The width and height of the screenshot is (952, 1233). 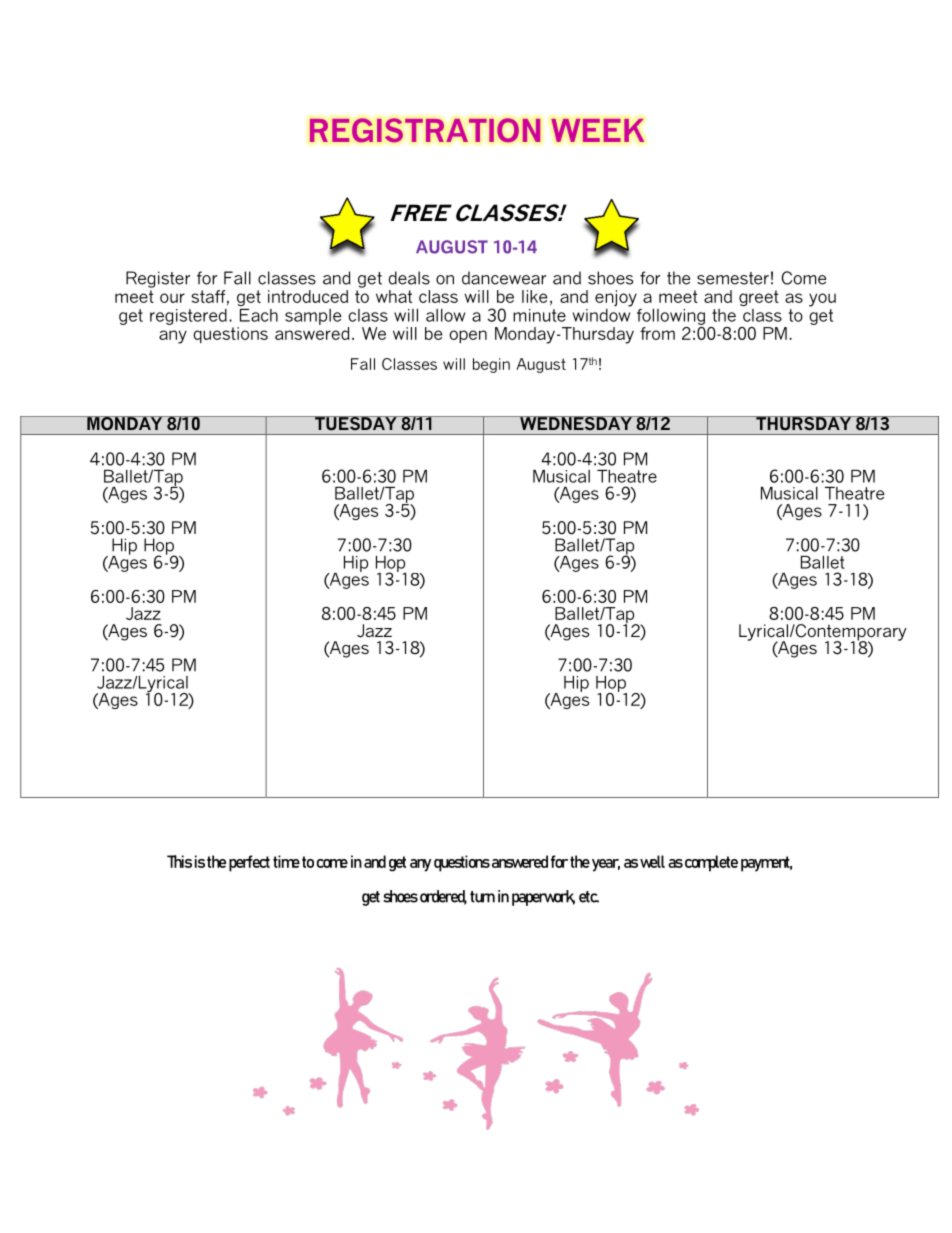 I want to click on semester, so click(x=733, y=278).
